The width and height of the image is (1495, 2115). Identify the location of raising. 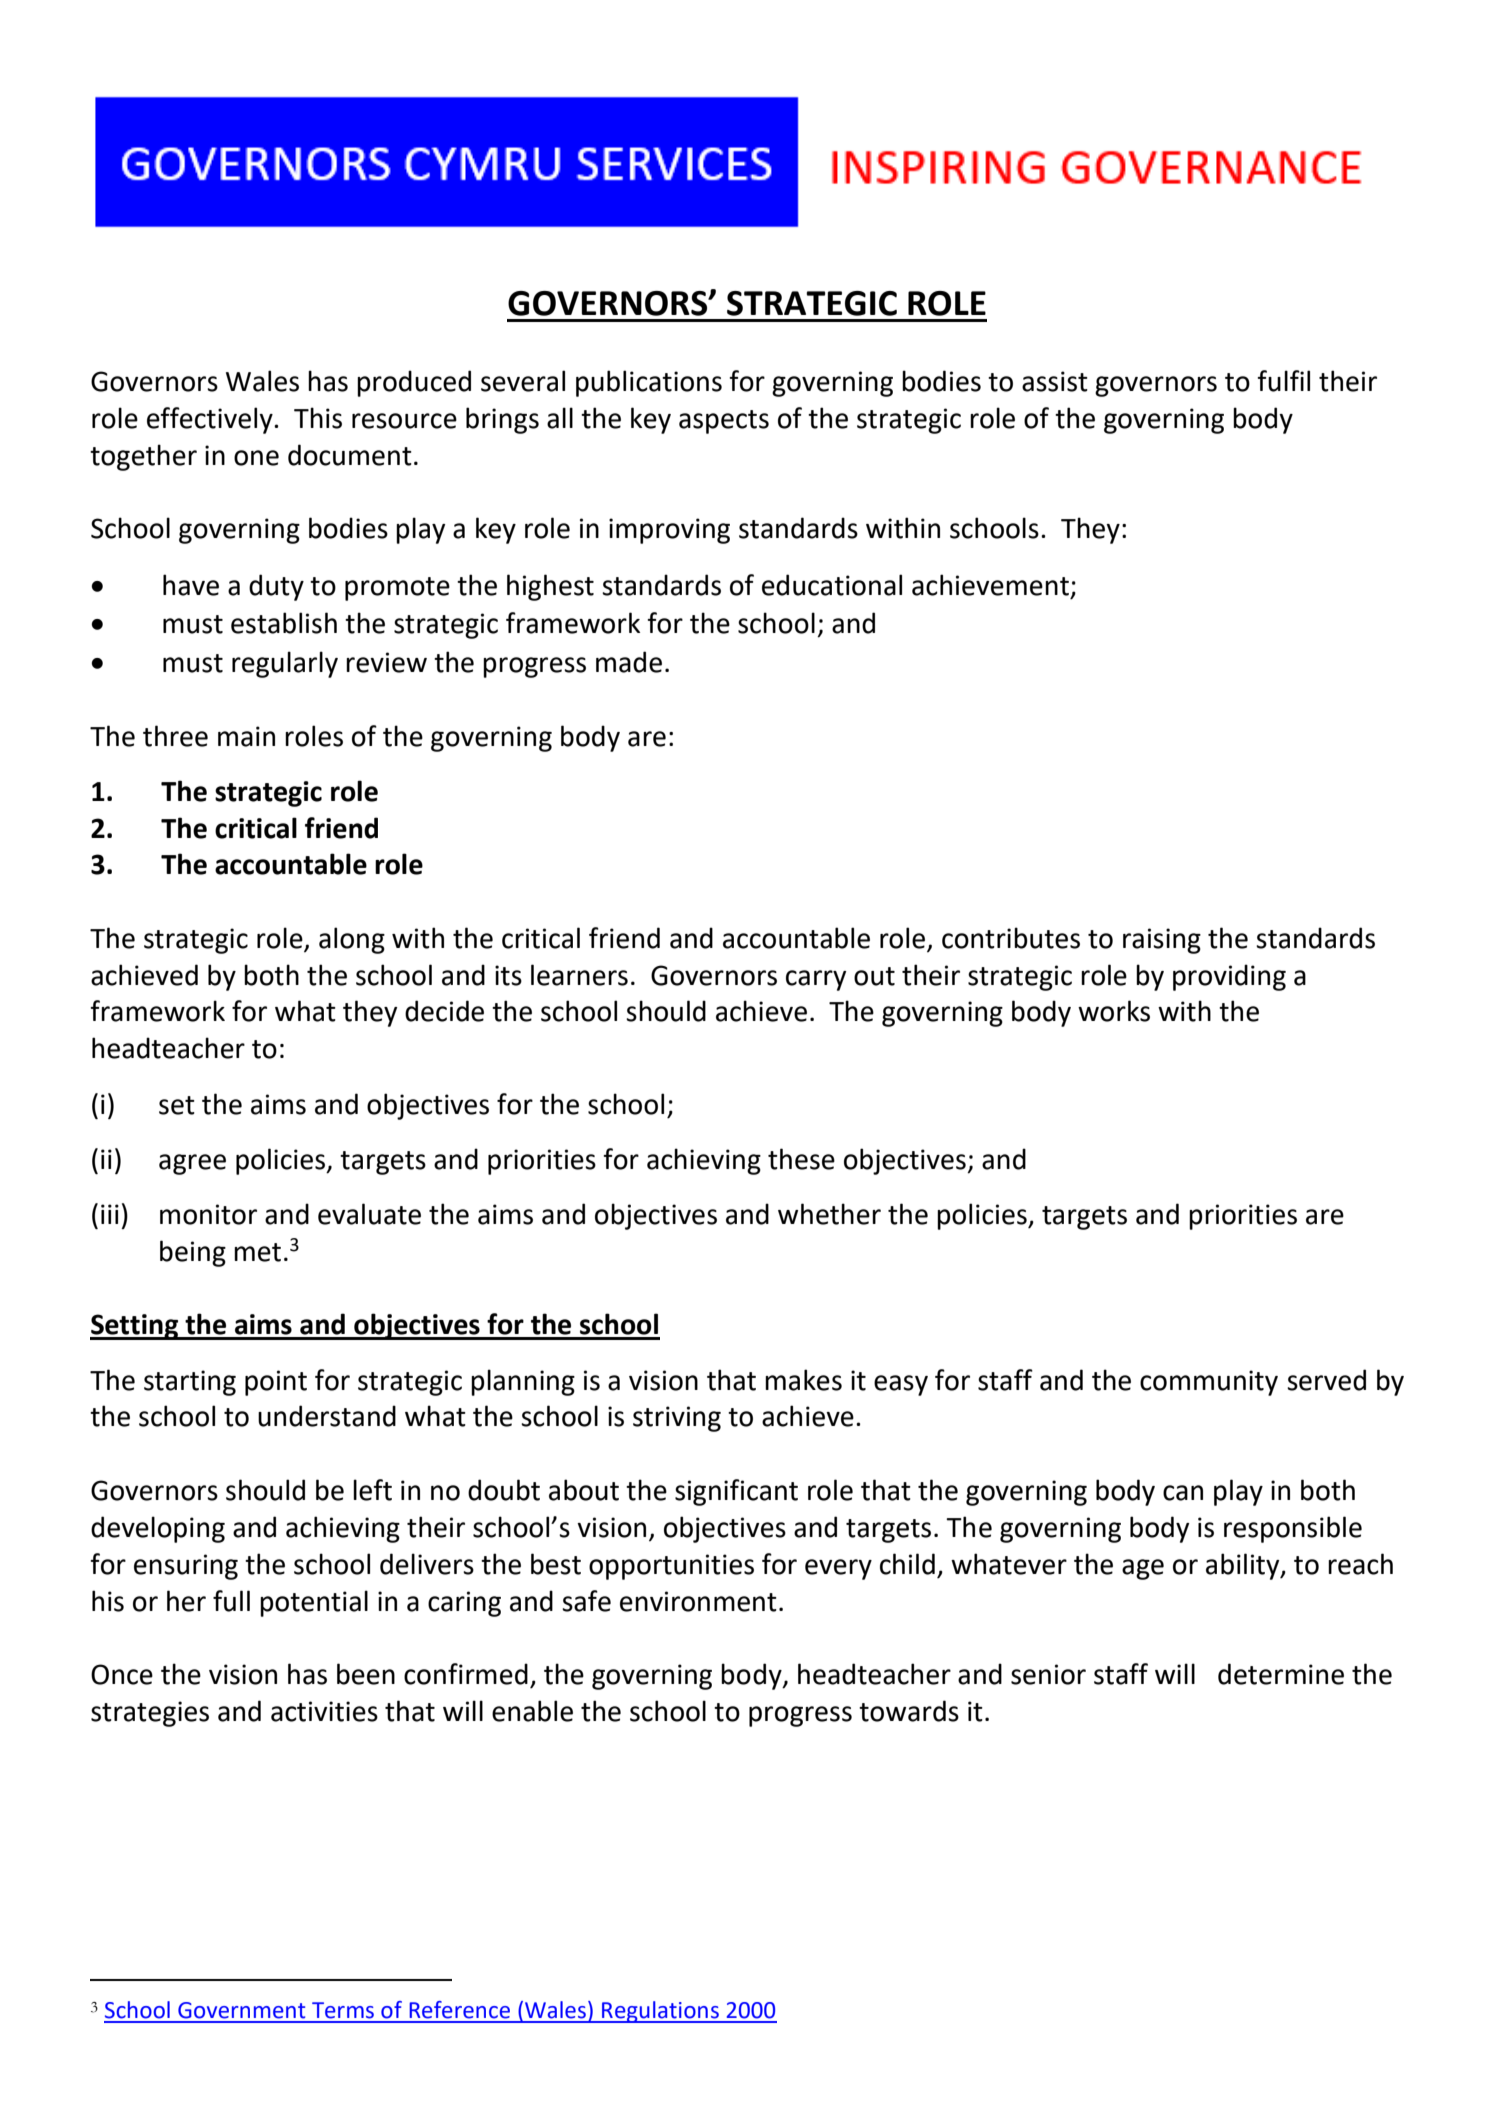
(1162, 941).
